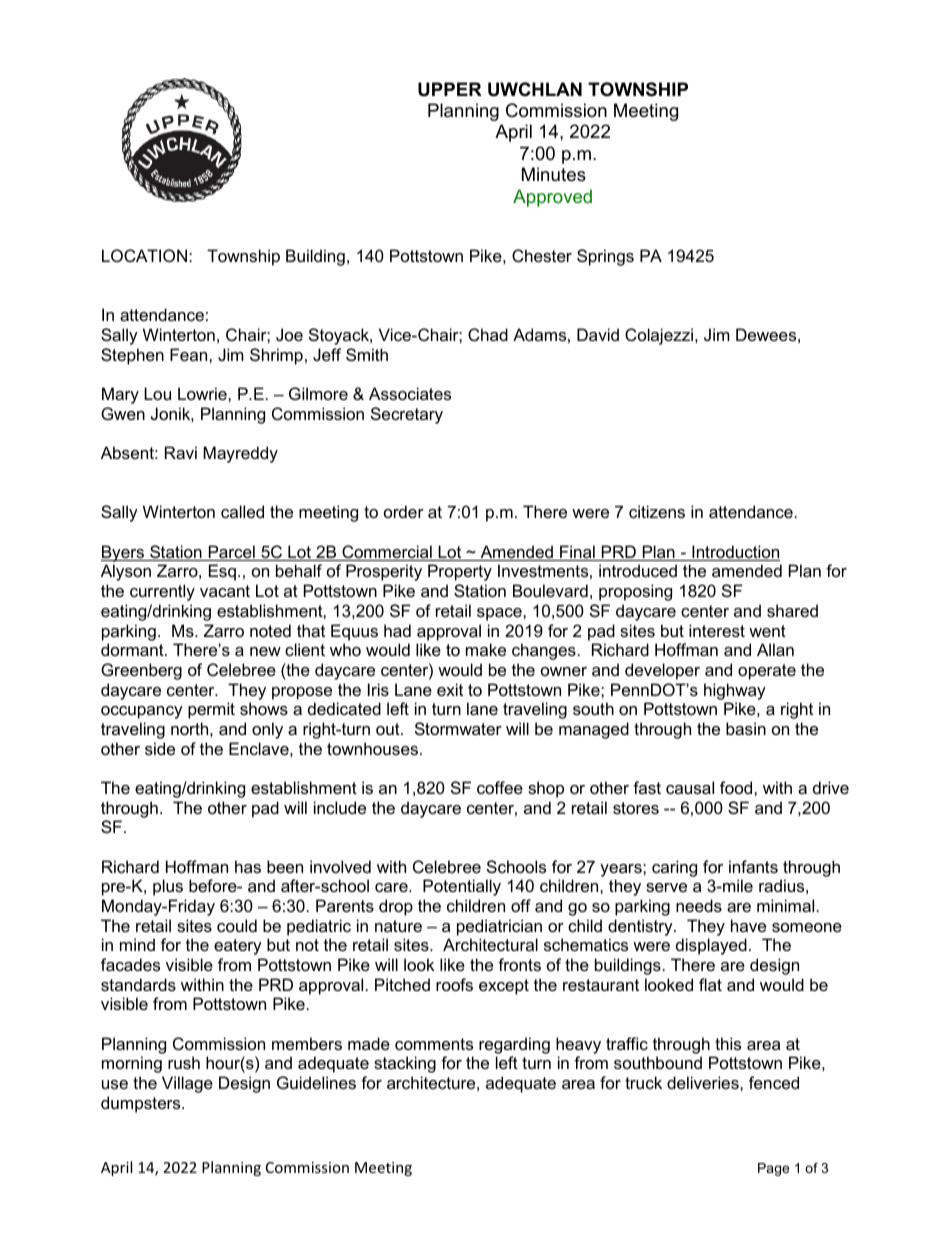 This page has height=1233, width=952. I want to click on Ravi, so click(181, 452).
